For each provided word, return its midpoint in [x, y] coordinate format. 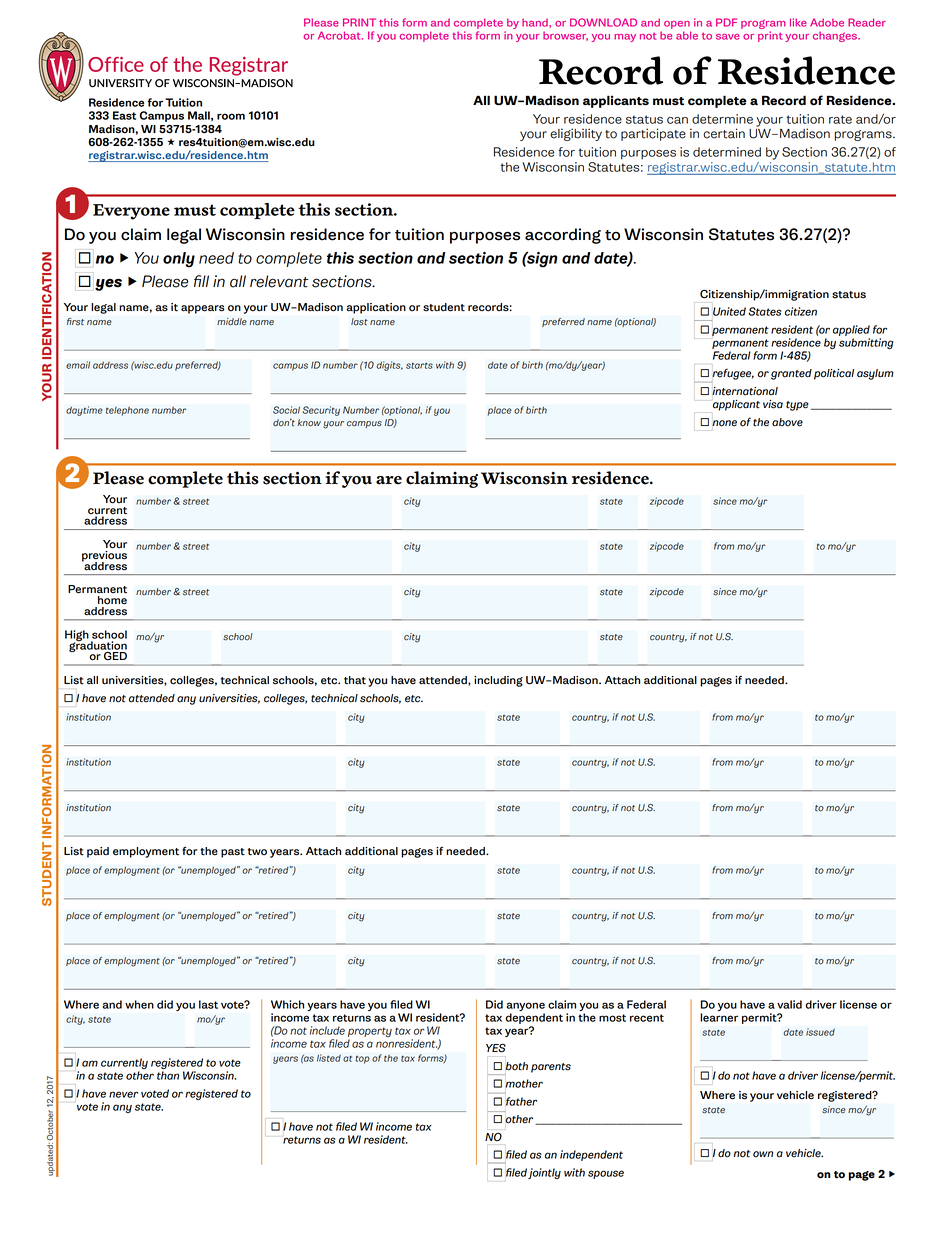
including [498, 681]
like [798, 22]
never [123, 1094]
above [787, 422]
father [521, 1101]
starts [419, 365]
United [729, 311]
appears [203, 309]
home [112, 600]
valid [789, 1004]
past [233, 853]
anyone [526, 1006]
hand [536, 23]
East [124, 115]
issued [820, 1032]
